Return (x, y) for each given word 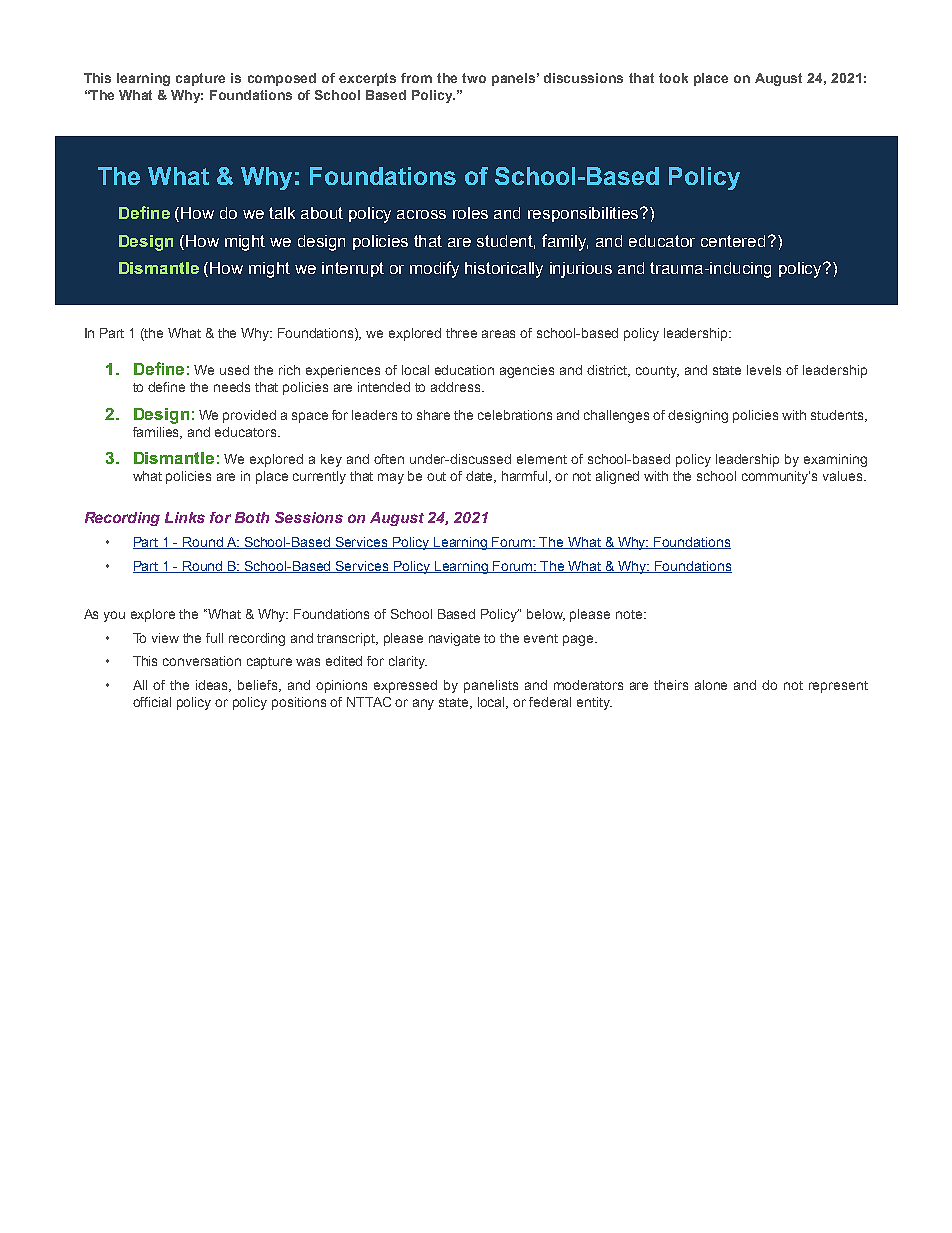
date (481, 477)
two (474, 78)
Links (185, 517)
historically (504, 270)
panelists (491, 686)
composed (282, 79)
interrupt (353, 269)
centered (733, 241)
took (673, 78)
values (844, 476)
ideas (213, 686)
